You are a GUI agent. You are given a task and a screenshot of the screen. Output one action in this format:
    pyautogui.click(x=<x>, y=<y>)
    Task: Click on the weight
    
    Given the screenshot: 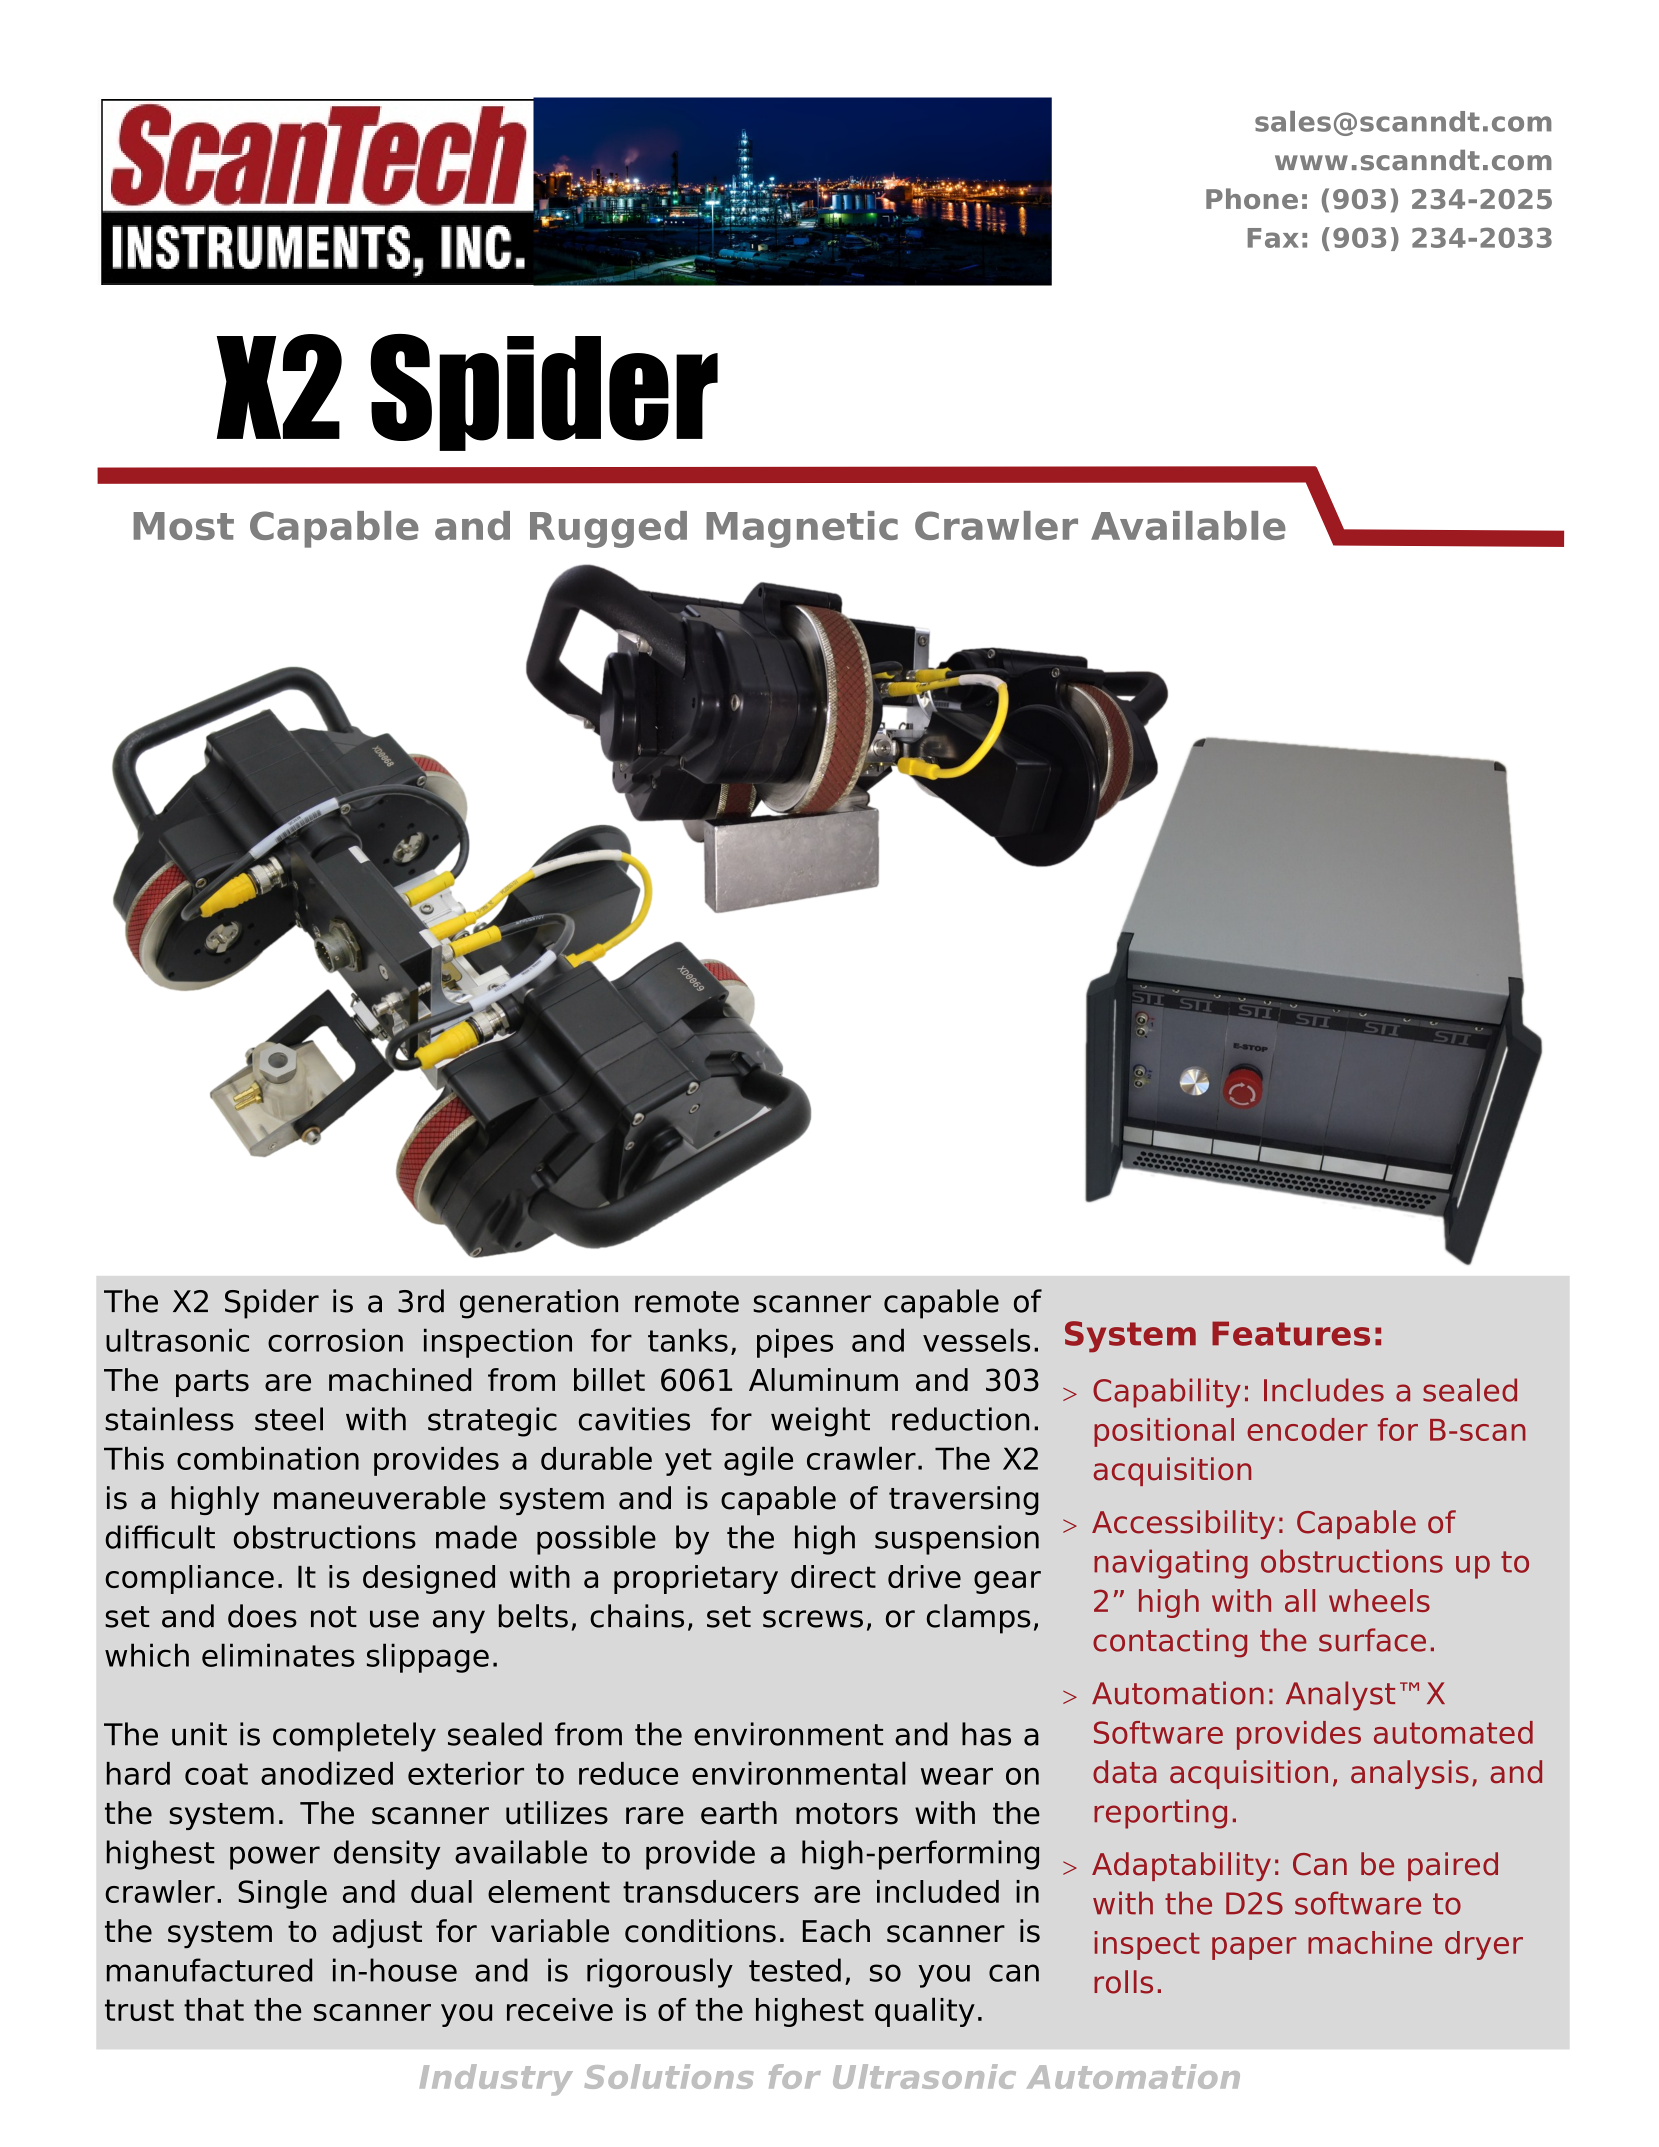 What is the action you would take?
    pyautogui.click(x=820, y=1422)
